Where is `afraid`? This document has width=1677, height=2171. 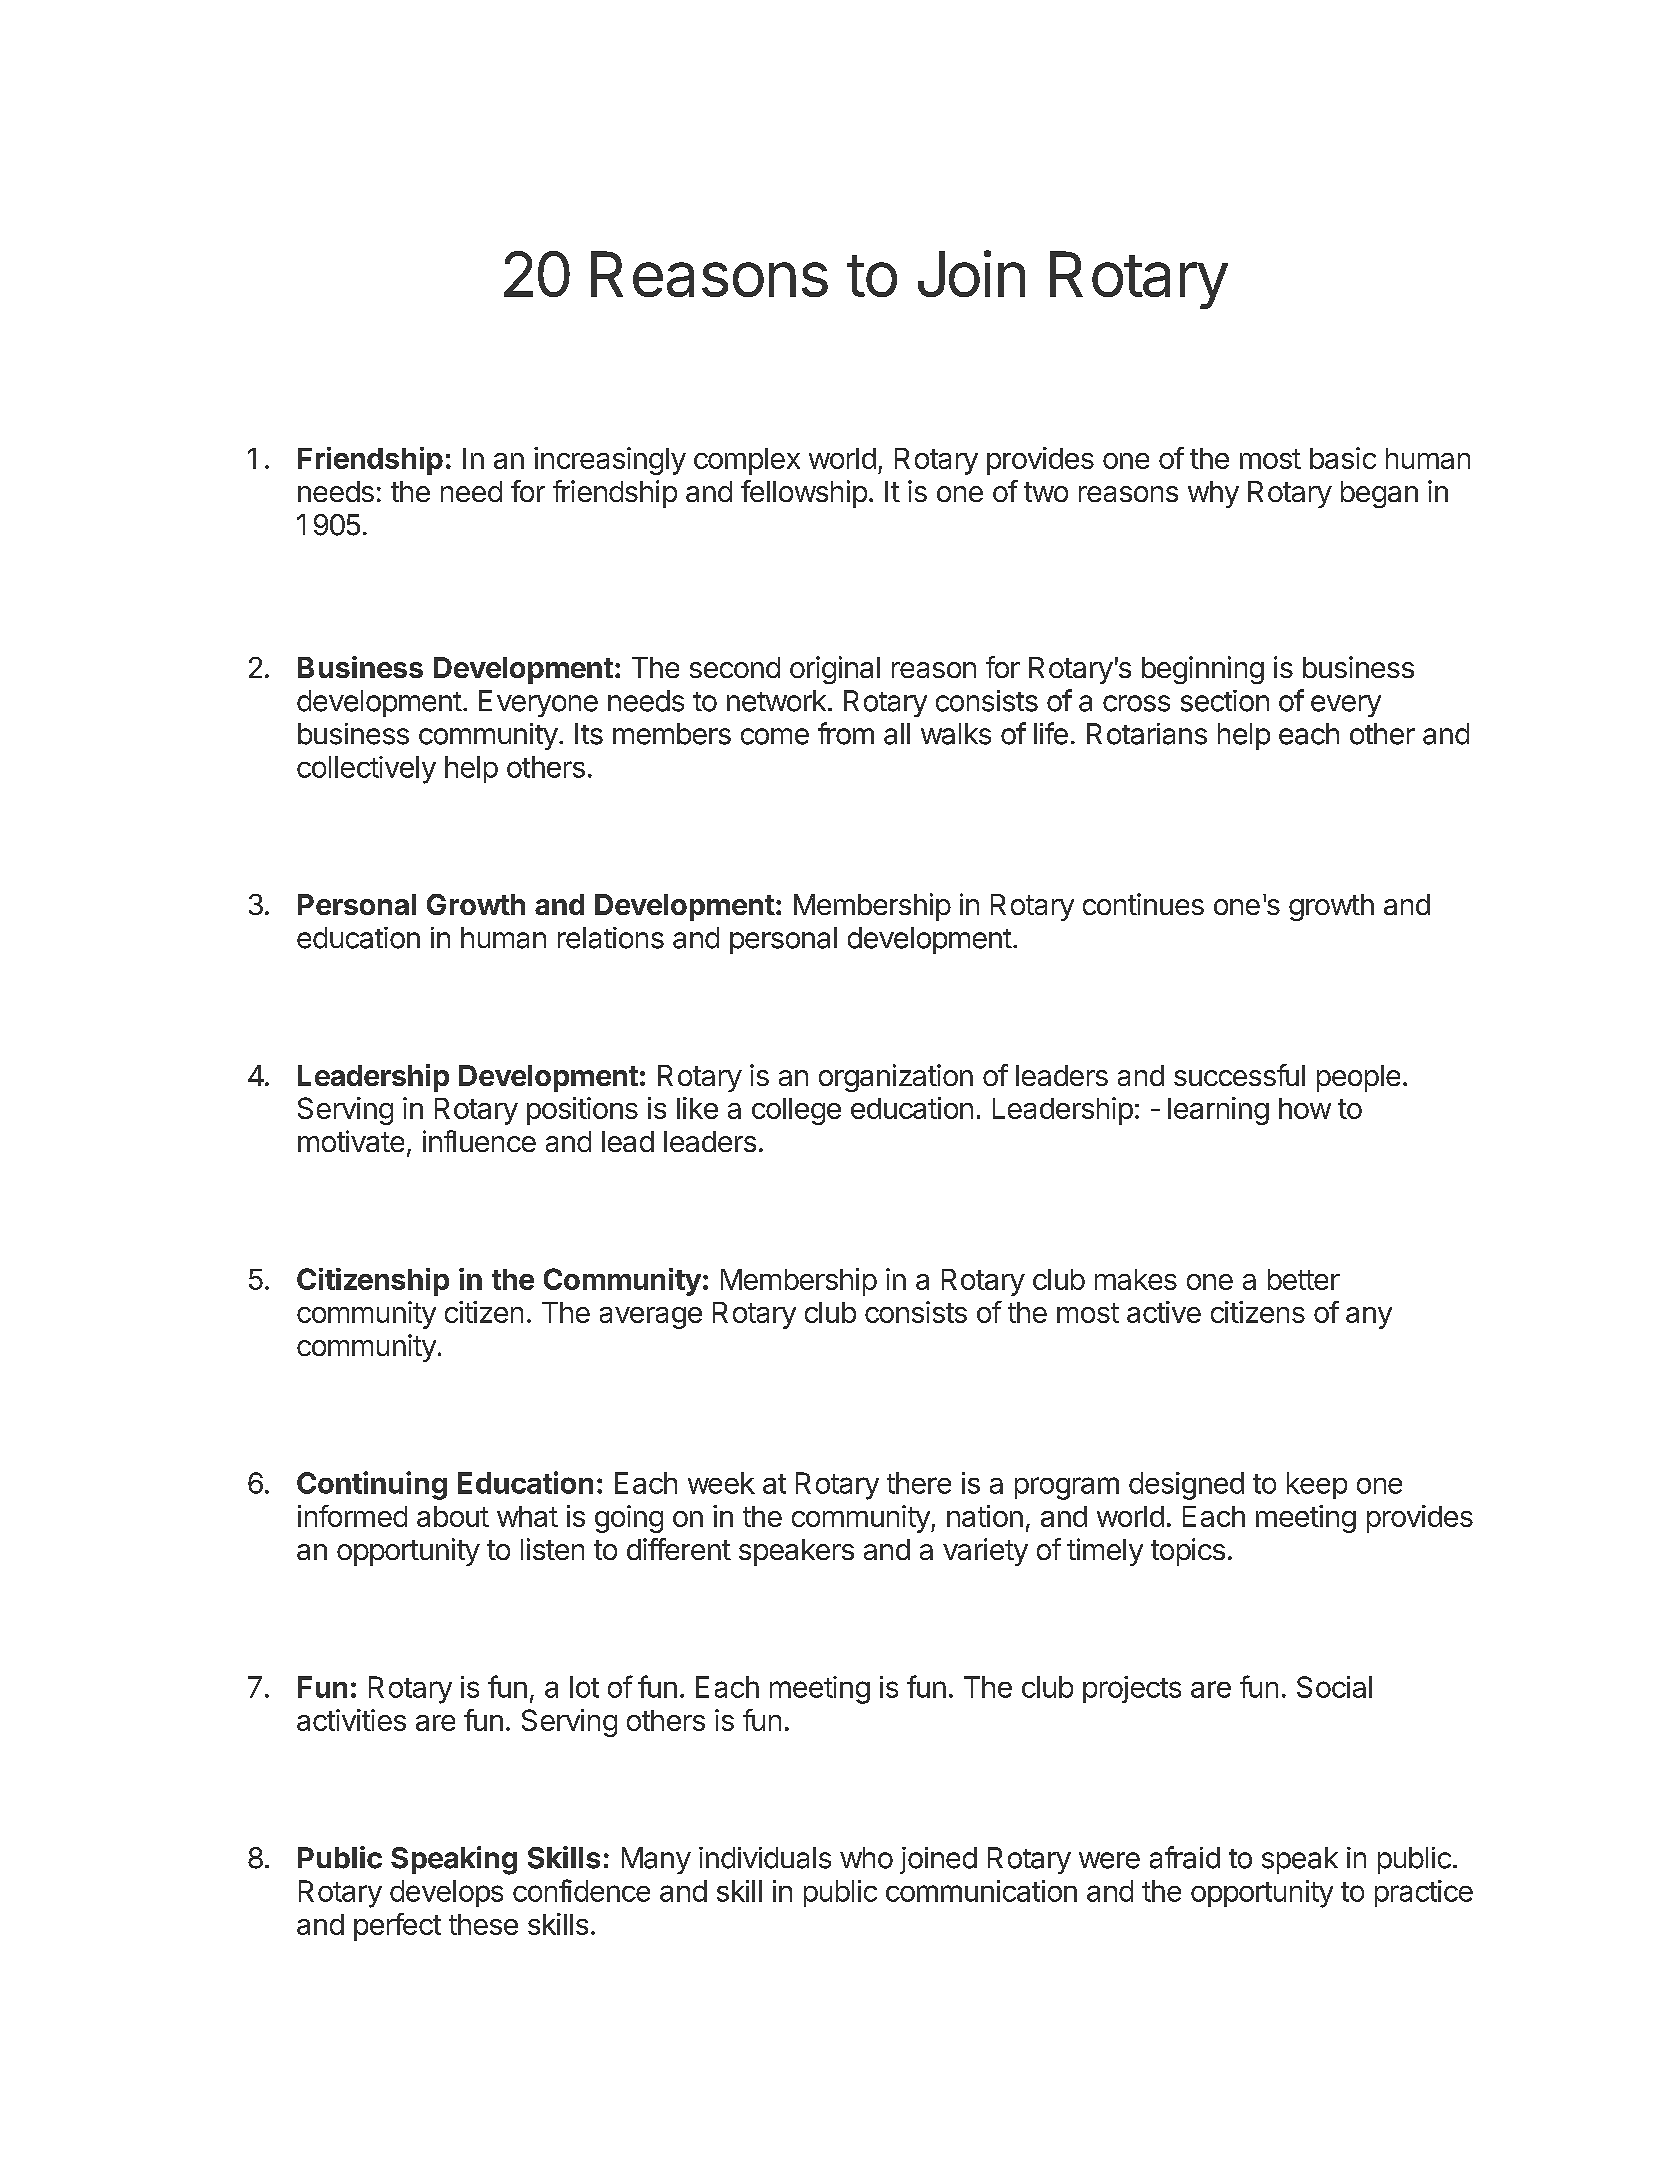
afraid is located at coordinates (1185, 1857).
